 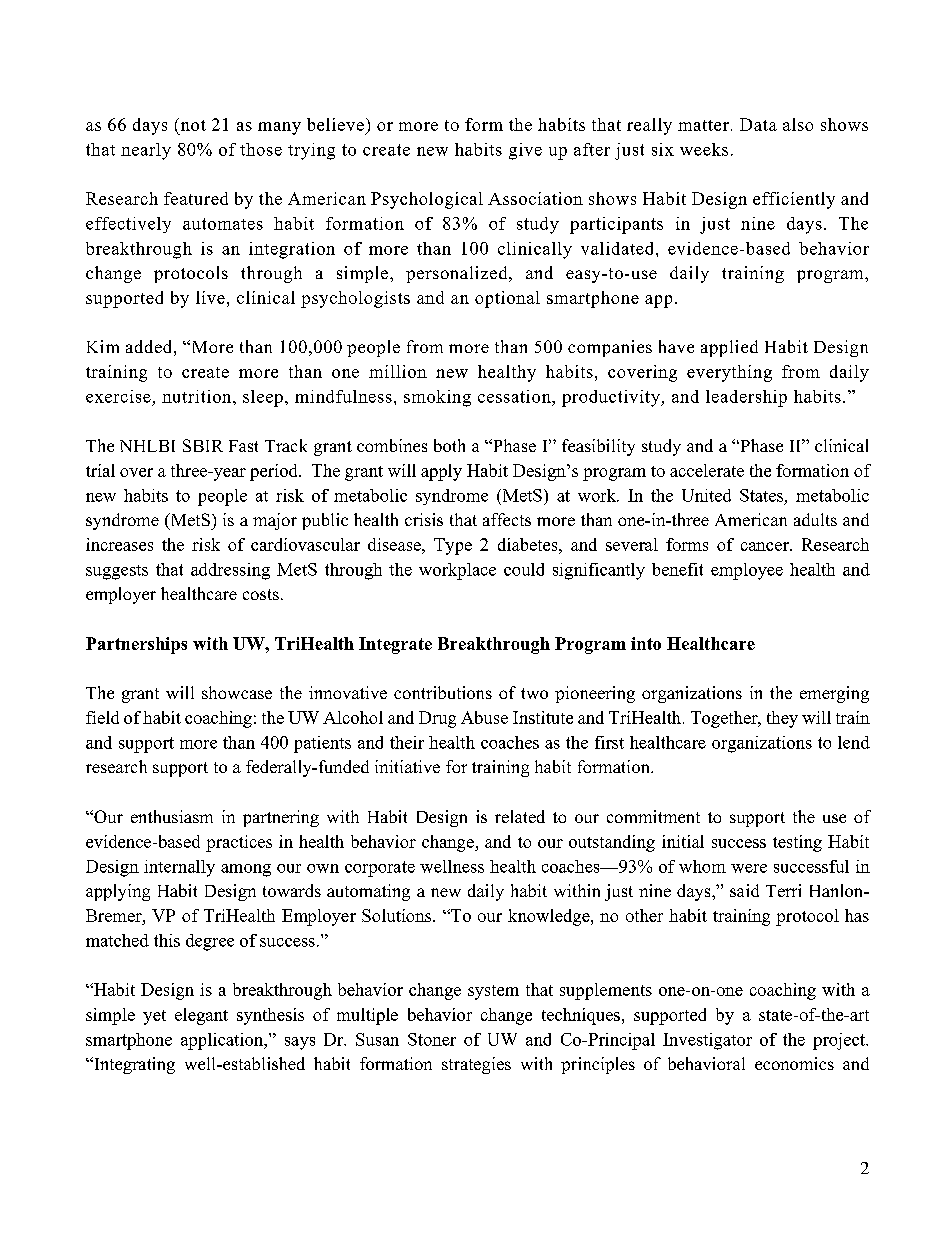 I want to click on strategies, so click(x=476, y=1065).
